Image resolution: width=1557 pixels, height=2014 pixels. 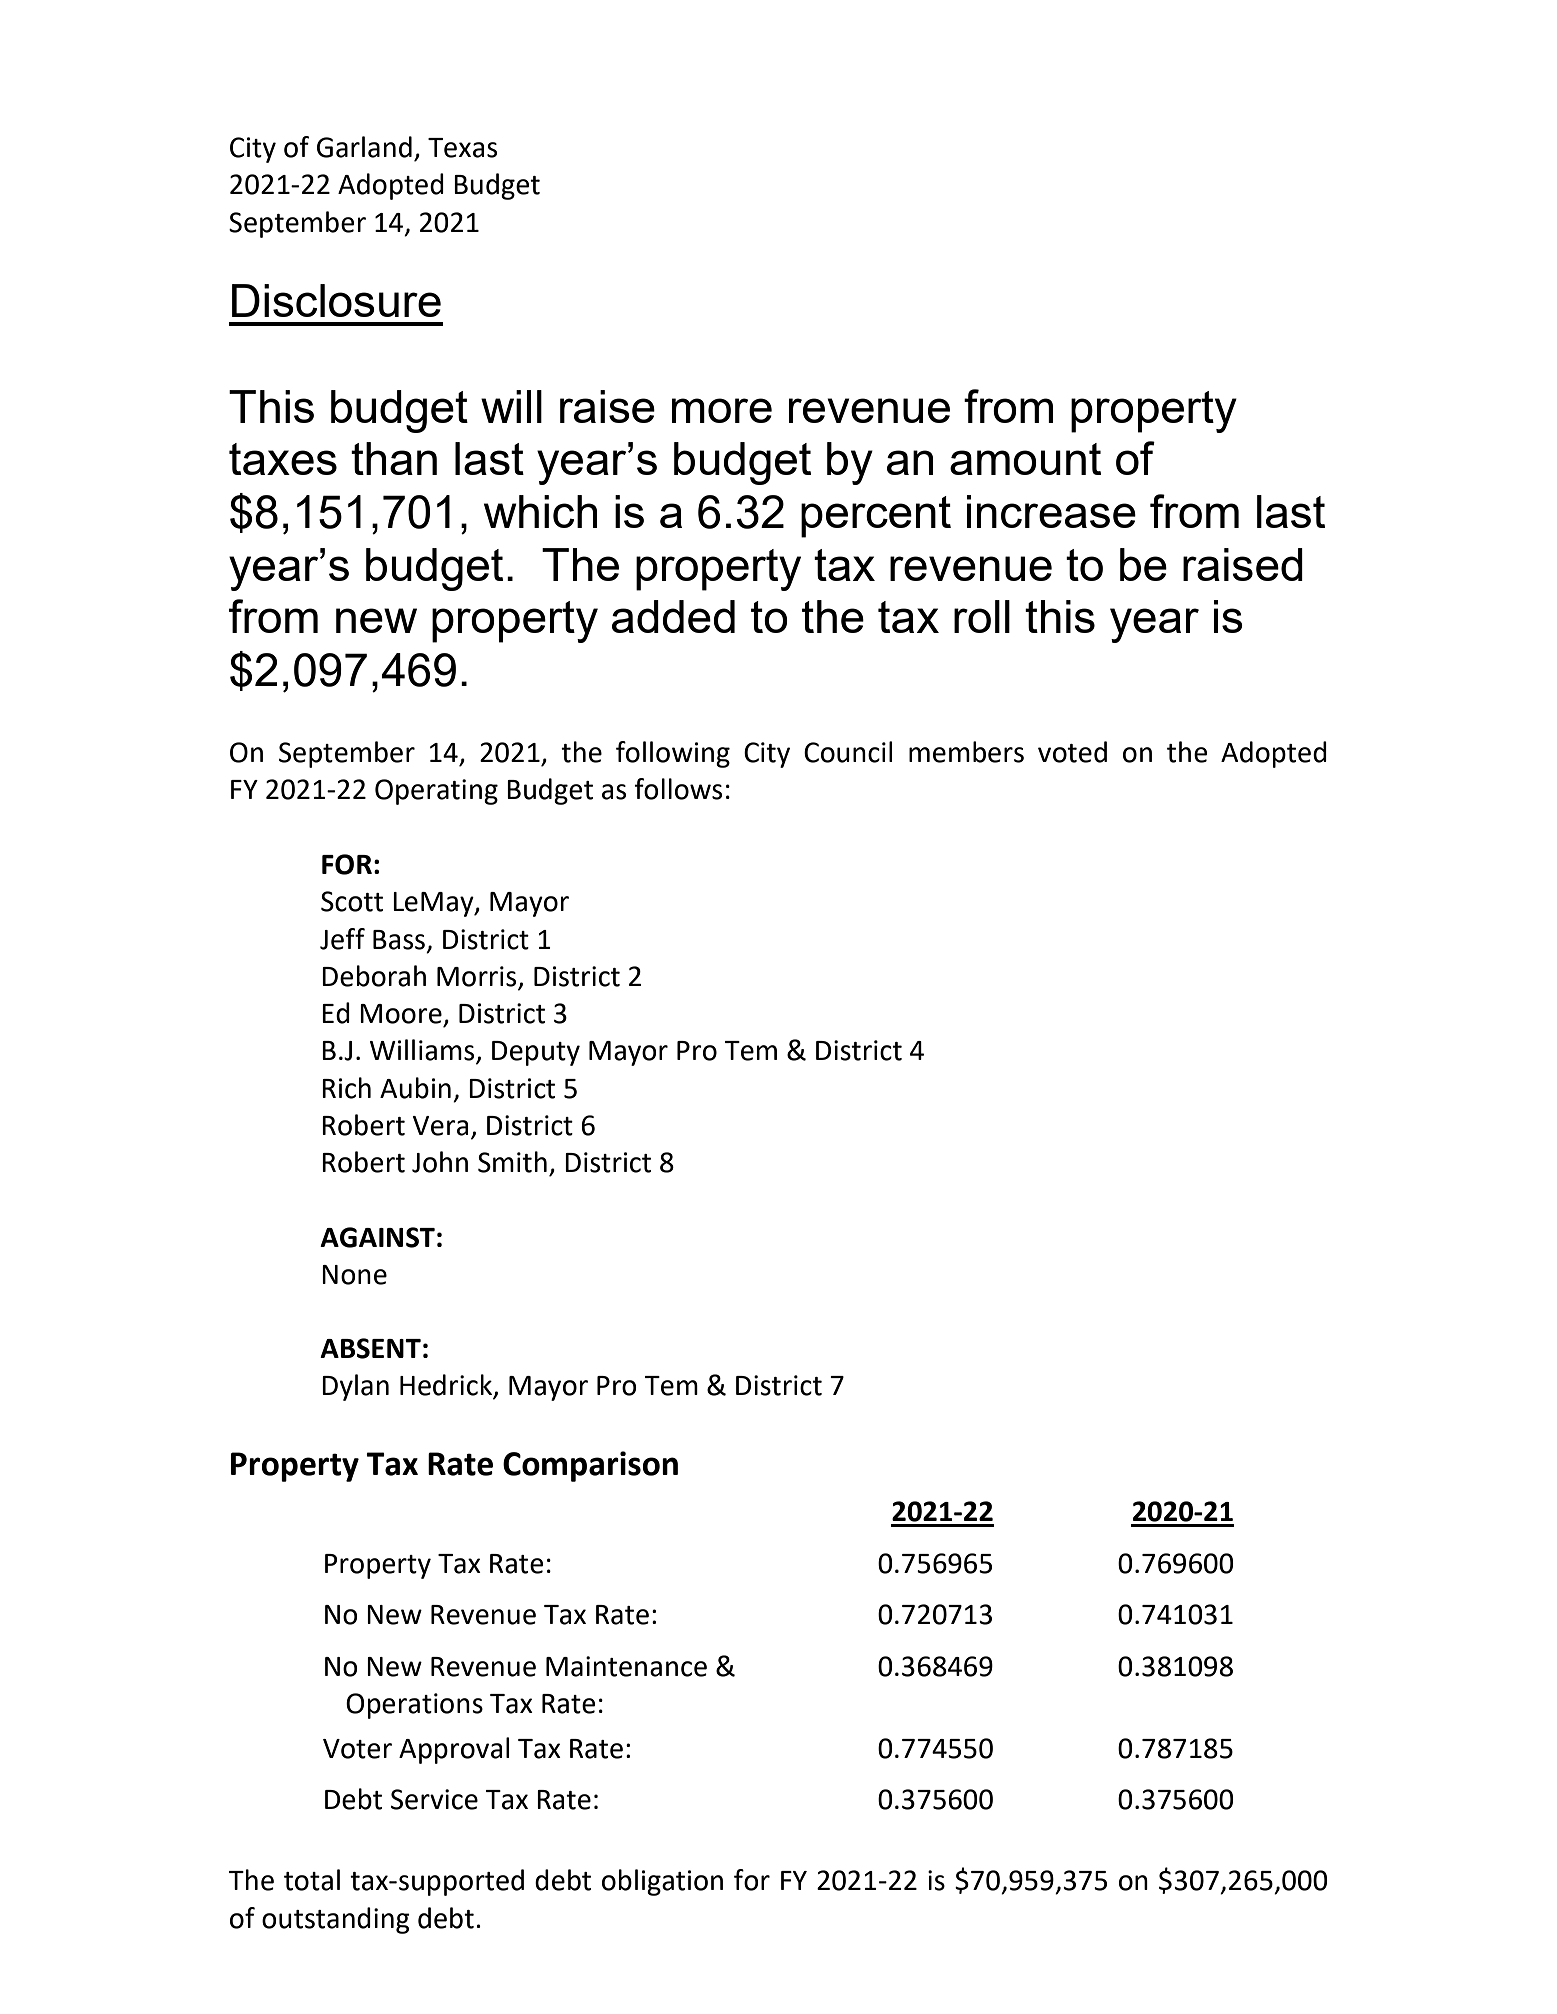 What do you see at coordinates (364, 147) in the screenshot?
I see `Garland` at bounding box center [364, 147].
